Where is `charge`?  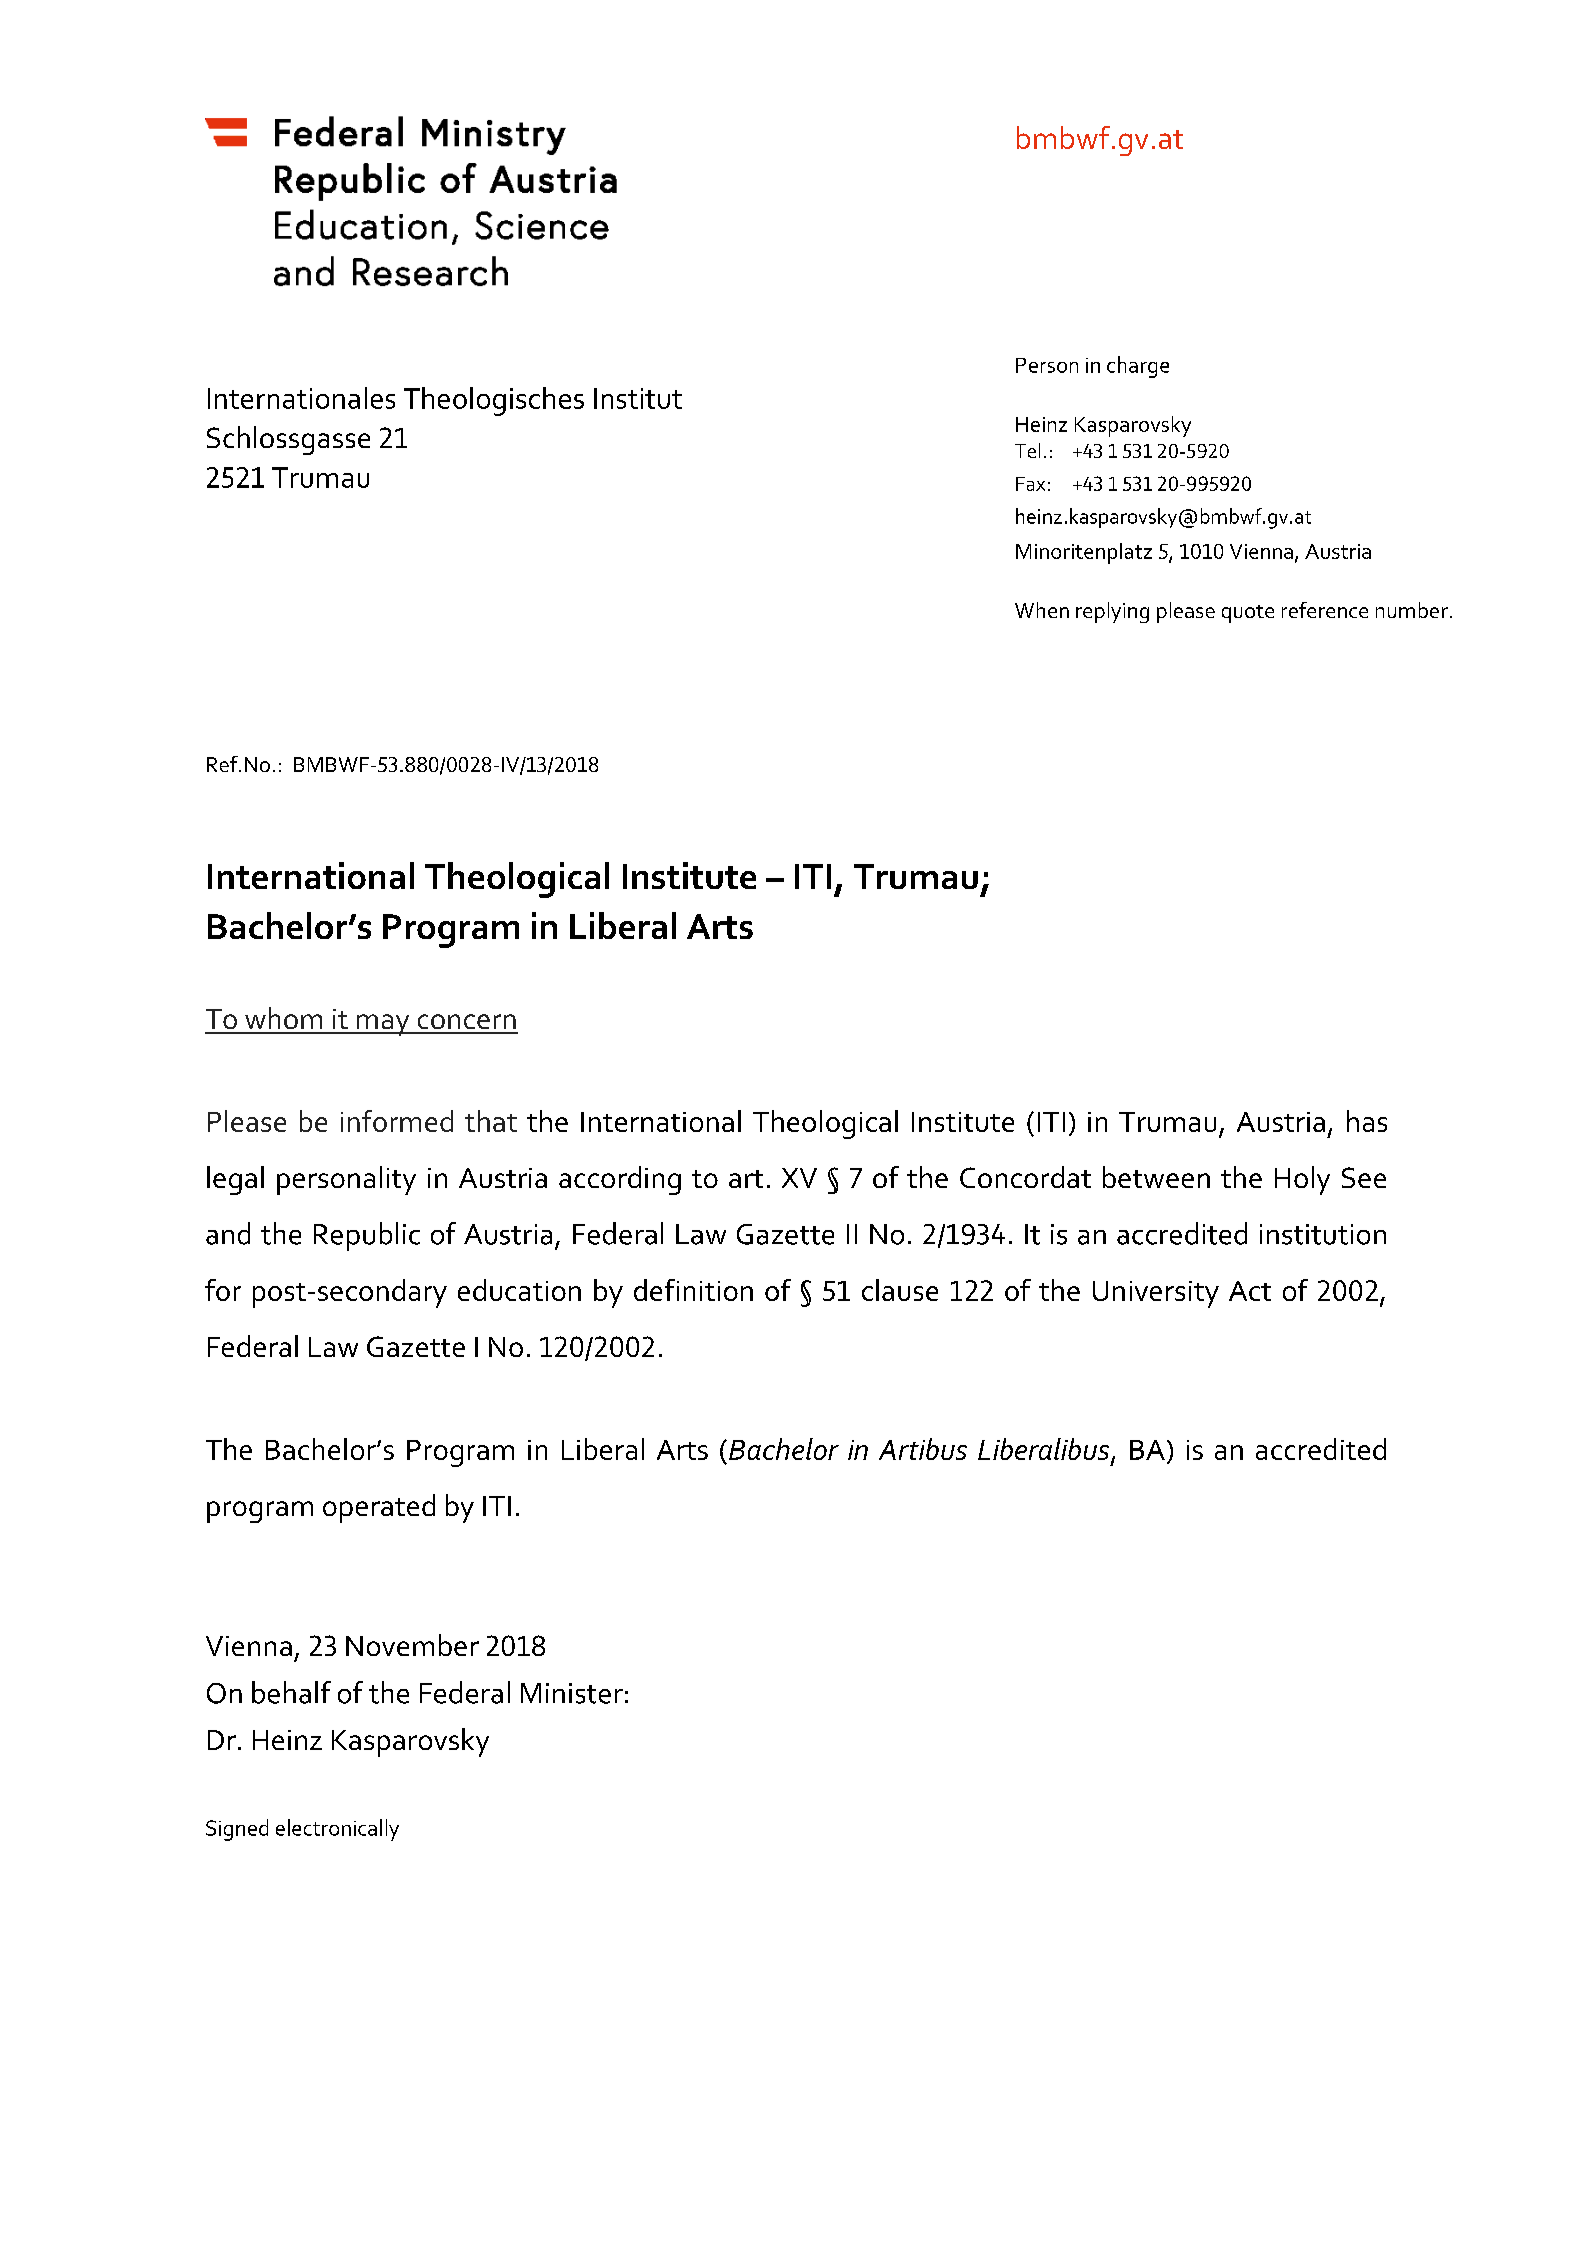
charge is located at coordinates (1138, 367).
